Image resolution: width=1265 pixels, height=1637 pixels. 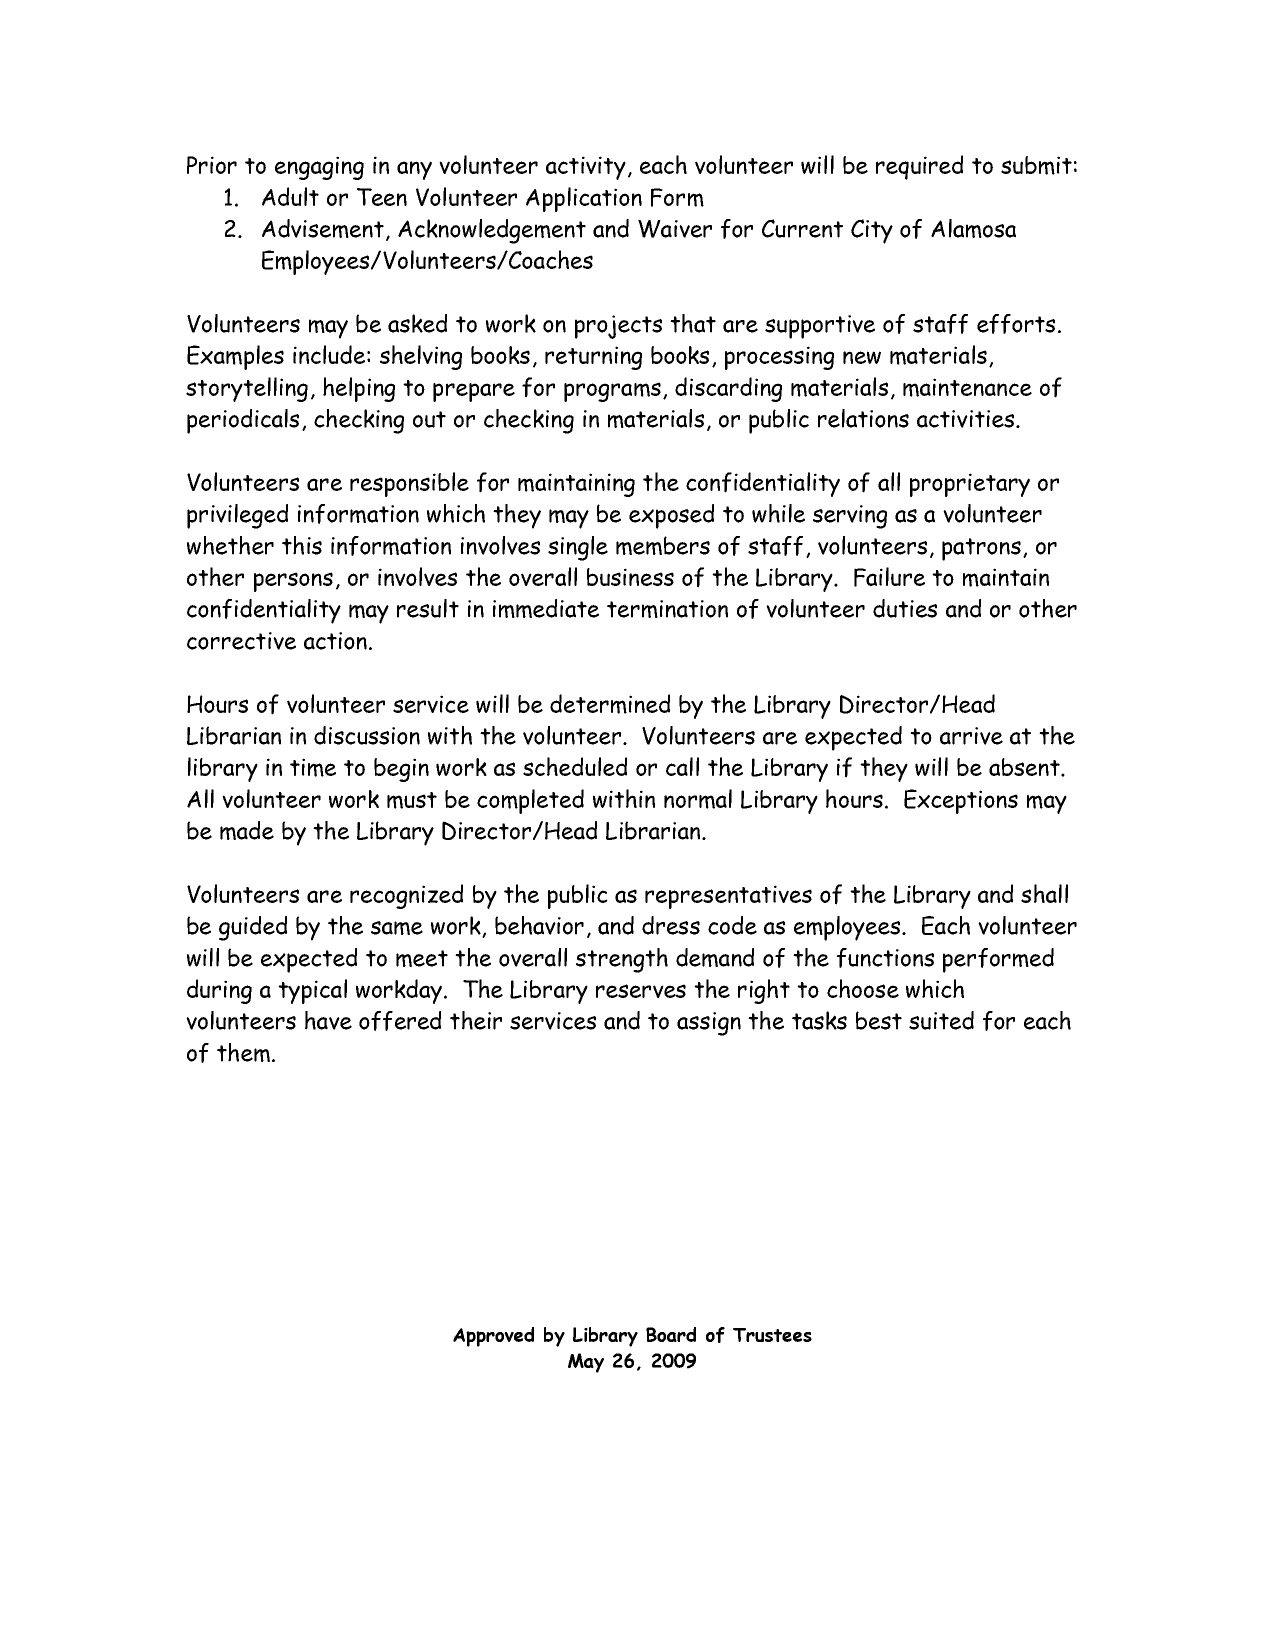 What do you see at coordinates (671, 516) in the document?
I see `exposed` at bounding box center [671, 516].
